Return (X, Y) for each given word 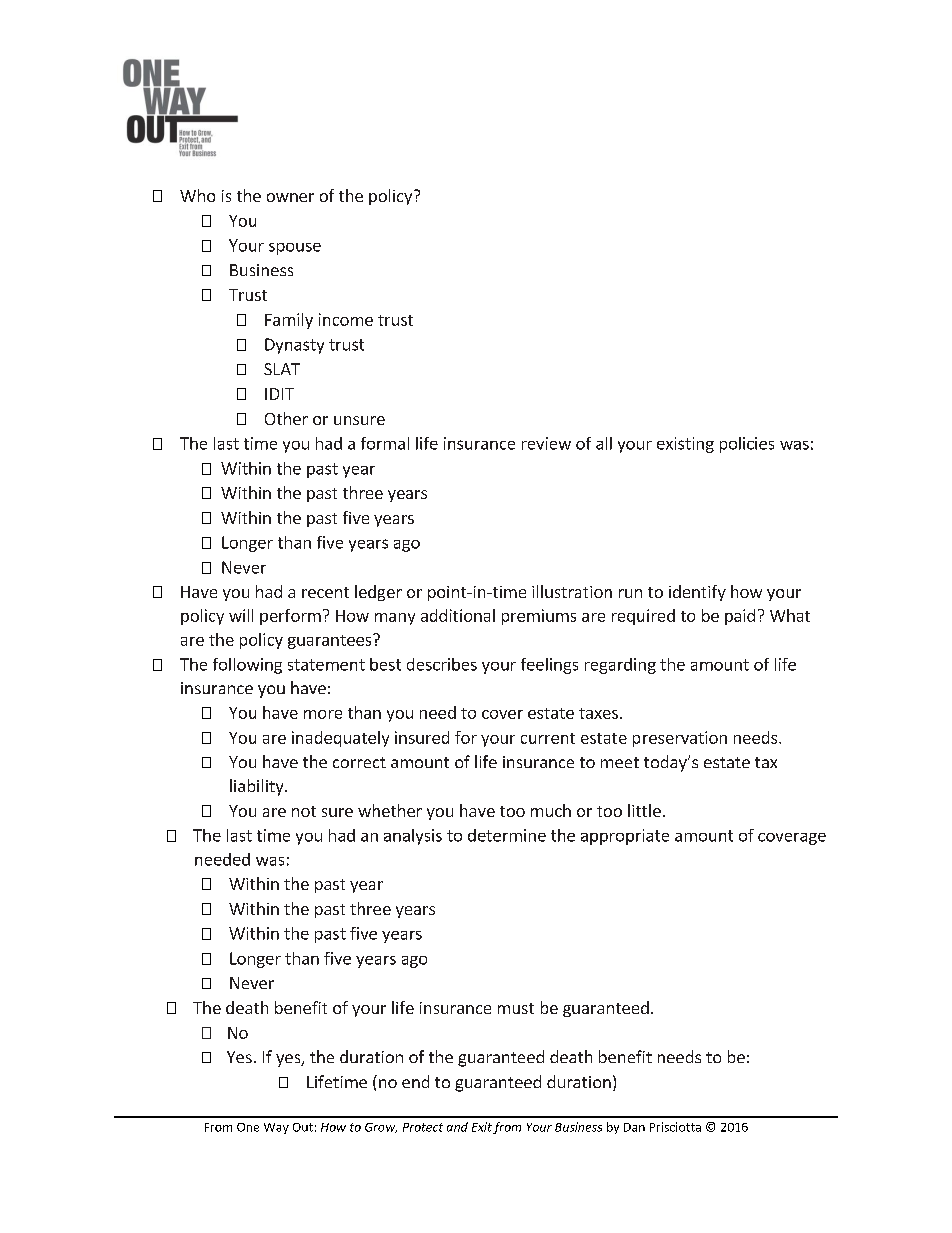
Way (276, 1128)
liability (258, 787)
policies (747, 445)
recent (325, 592)
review (546, 443)
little (644, 810)
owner (290, 197)
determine (507, 835)
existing (685, 445)
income (346, 319)
